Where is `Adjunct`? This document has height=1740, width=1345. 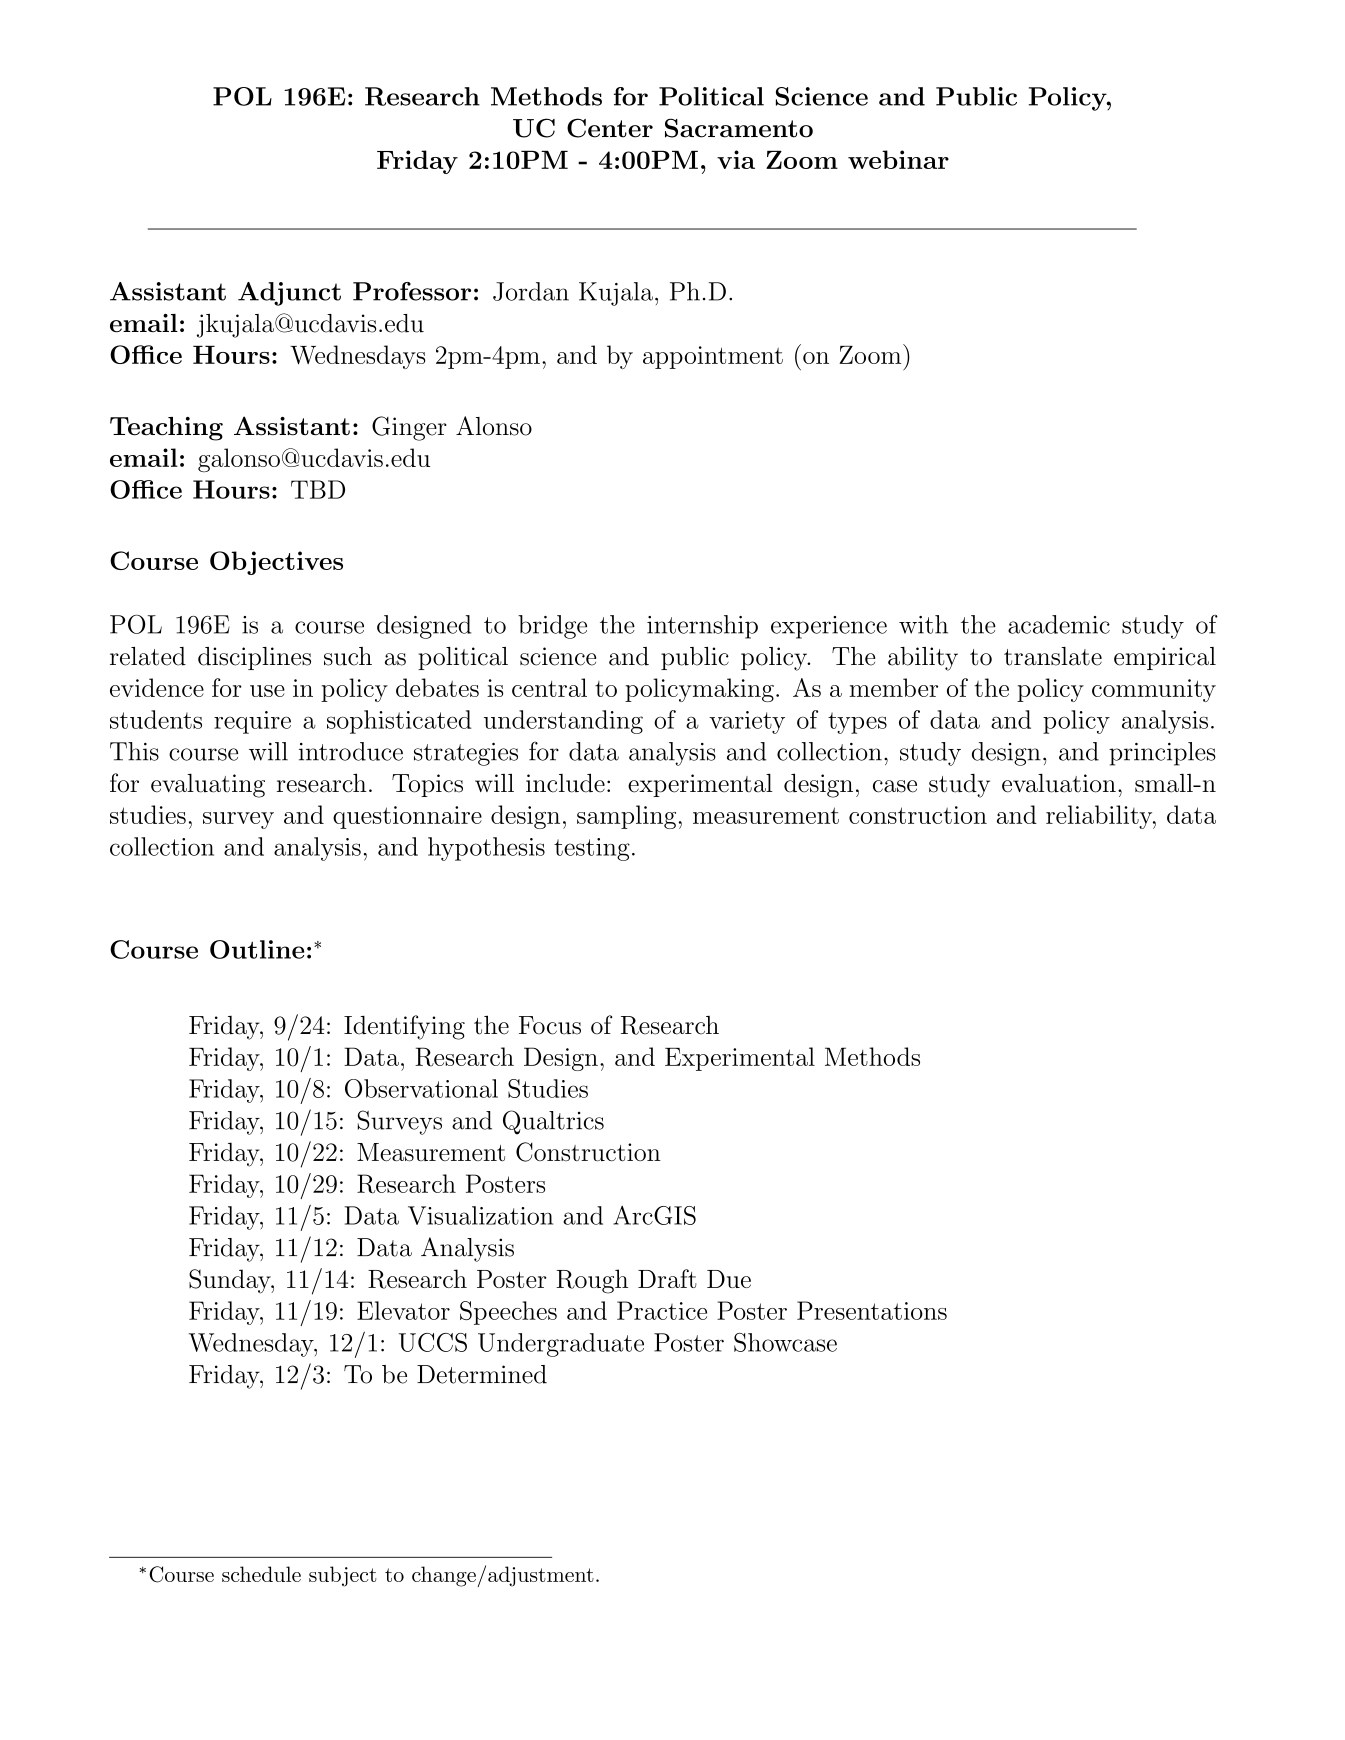
Adjunct is located at coordinates (289, 294).
